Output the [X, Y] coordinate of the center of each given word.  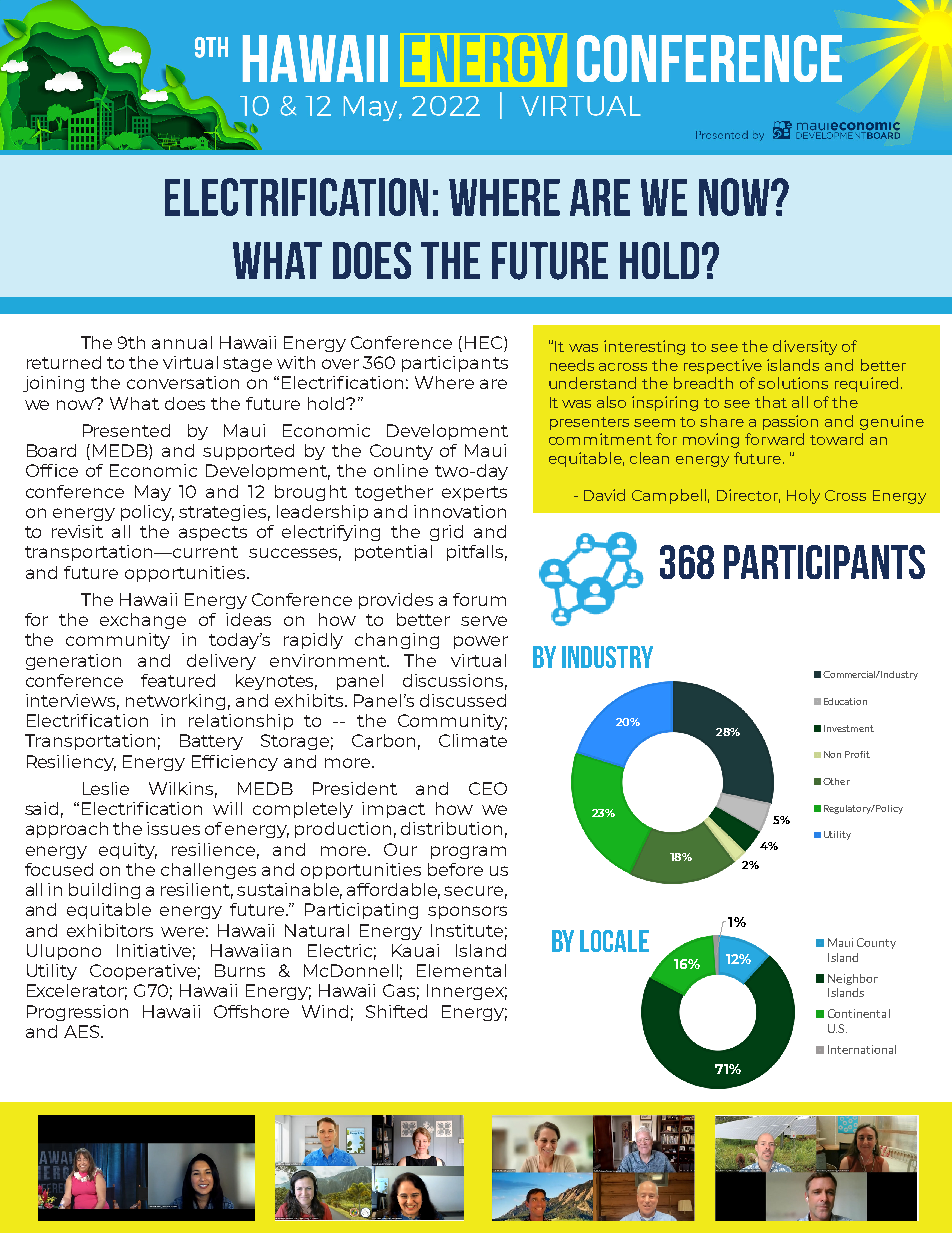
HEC [483, 342]
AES [83, 1031]
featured [178, 680]
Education [845, 701]
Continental [859, 1013]
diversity [805, 347]
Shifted [396, 1011]
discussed [463, 700]
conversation [183, 382]
